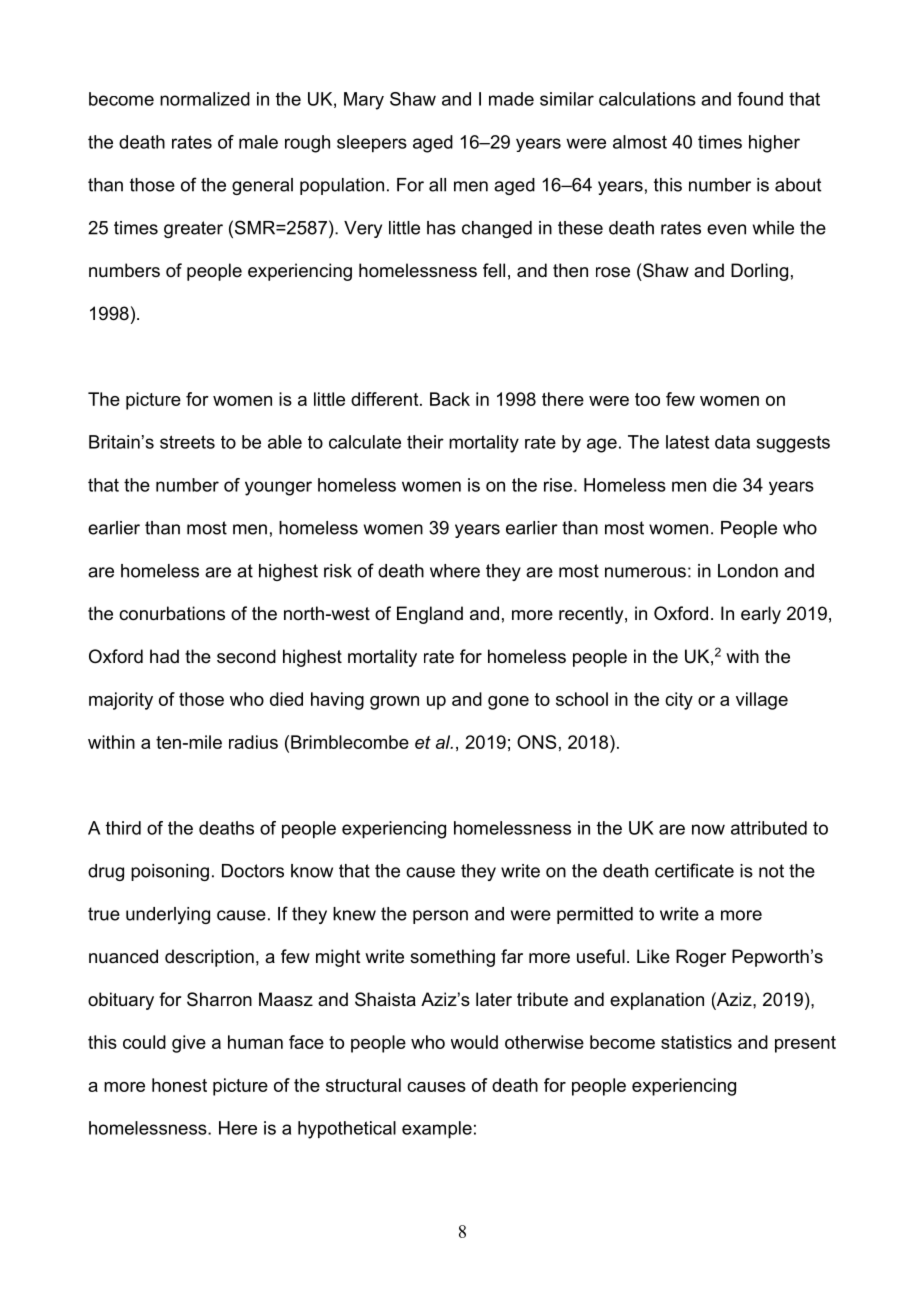 Image resolution: width=924 pixels, height=1308 pixels. I want to click on honest, so click(179, 1085).
